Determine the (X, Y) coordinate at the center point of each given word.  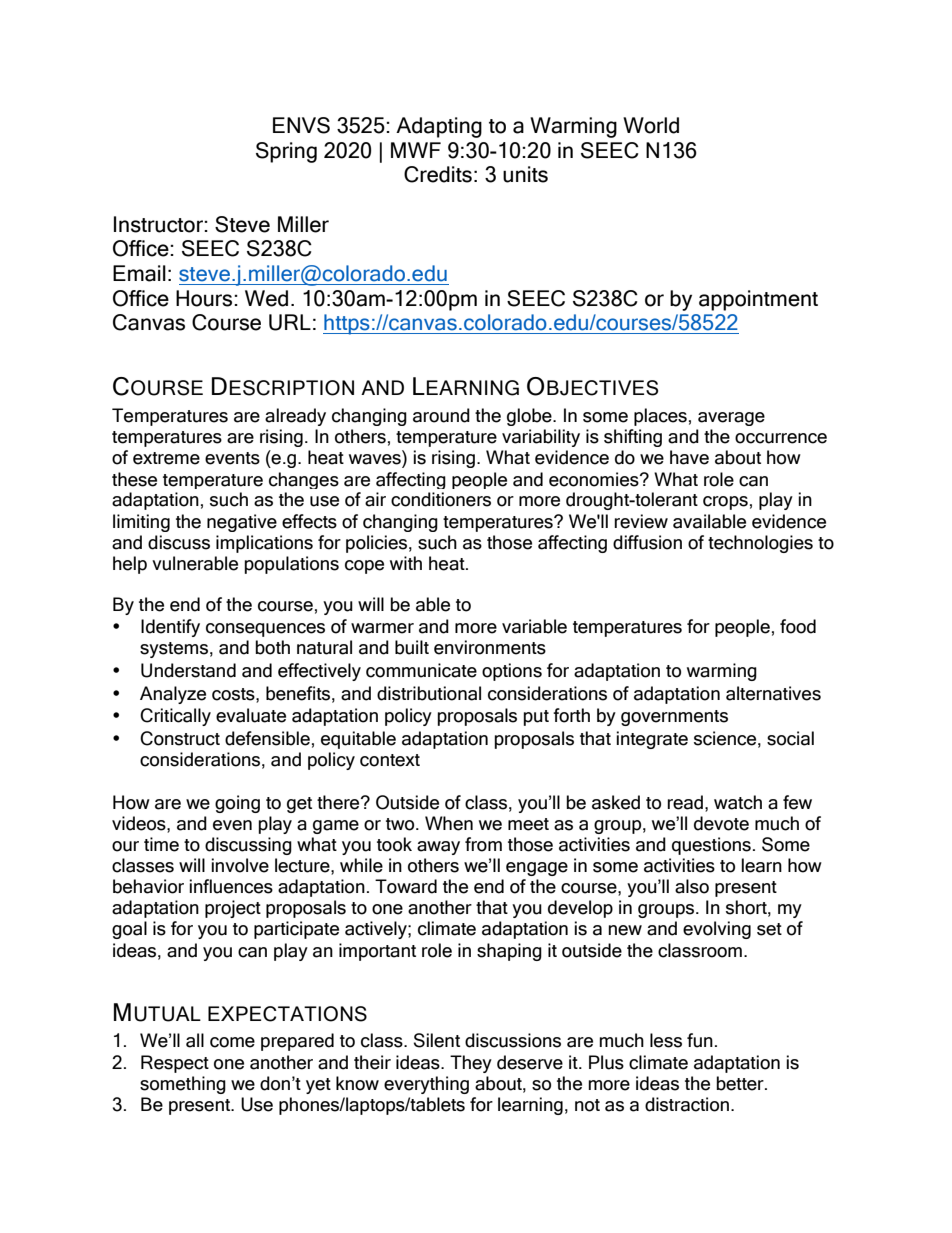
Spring (286, 152)
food (798, 626)
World (651, 125)
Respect (175, 1064)
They (471, 1064)
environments (490, 647)
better (741, 1083)
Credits (438, 174)
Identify (170, 628)
